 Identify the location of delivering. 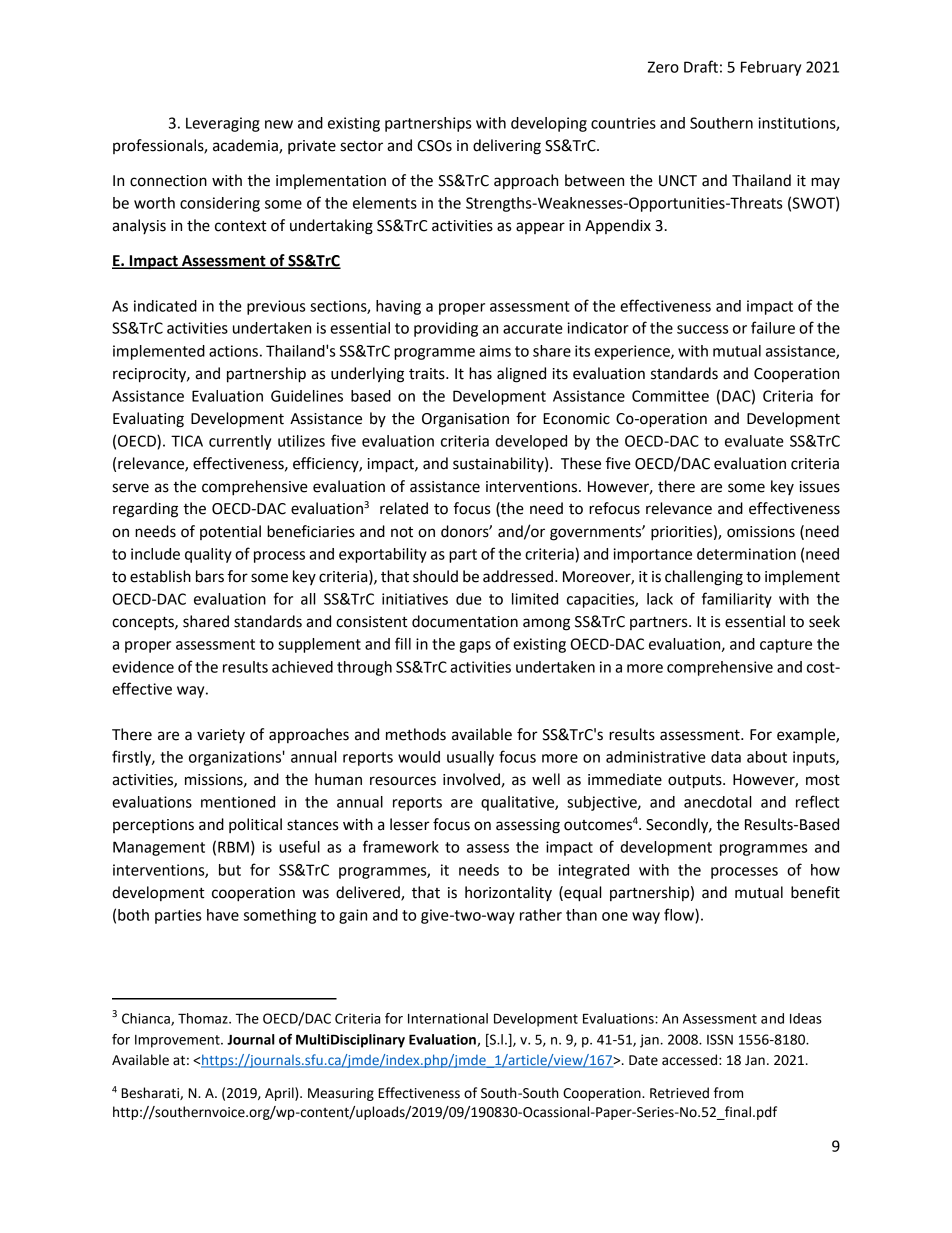
(507, 147).
